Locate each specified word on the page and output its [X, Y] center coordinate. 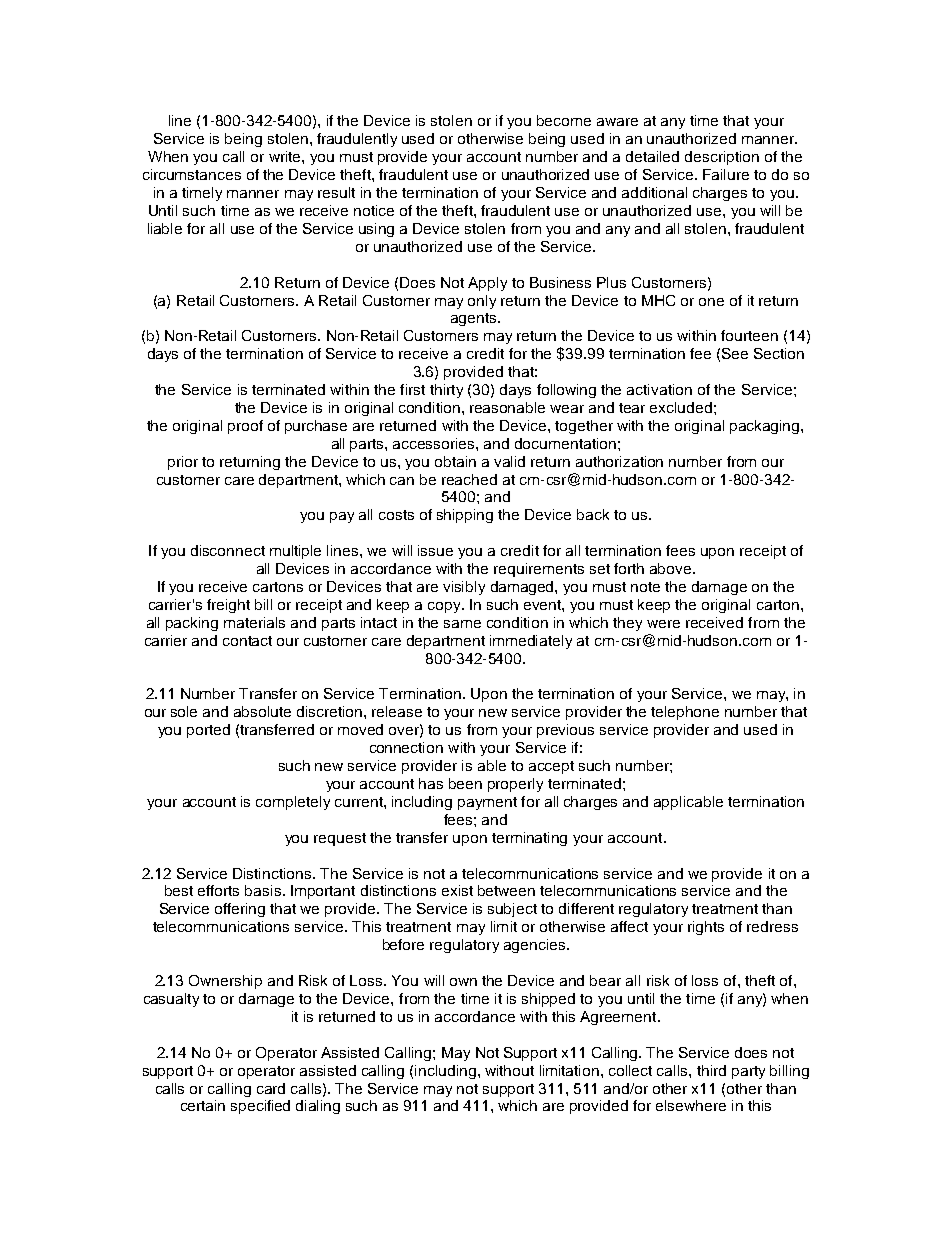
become [564, 120]
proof [245, 427]
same [462, 624]
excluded [681, 407]
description [722, 158]
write [286, 156]
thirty [446, 391]
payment [487, 803]
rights [706, 928]
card [271, 1088]
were [663, 624]
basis [263, 890]
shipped [548, 1000]
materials [254, 622]
